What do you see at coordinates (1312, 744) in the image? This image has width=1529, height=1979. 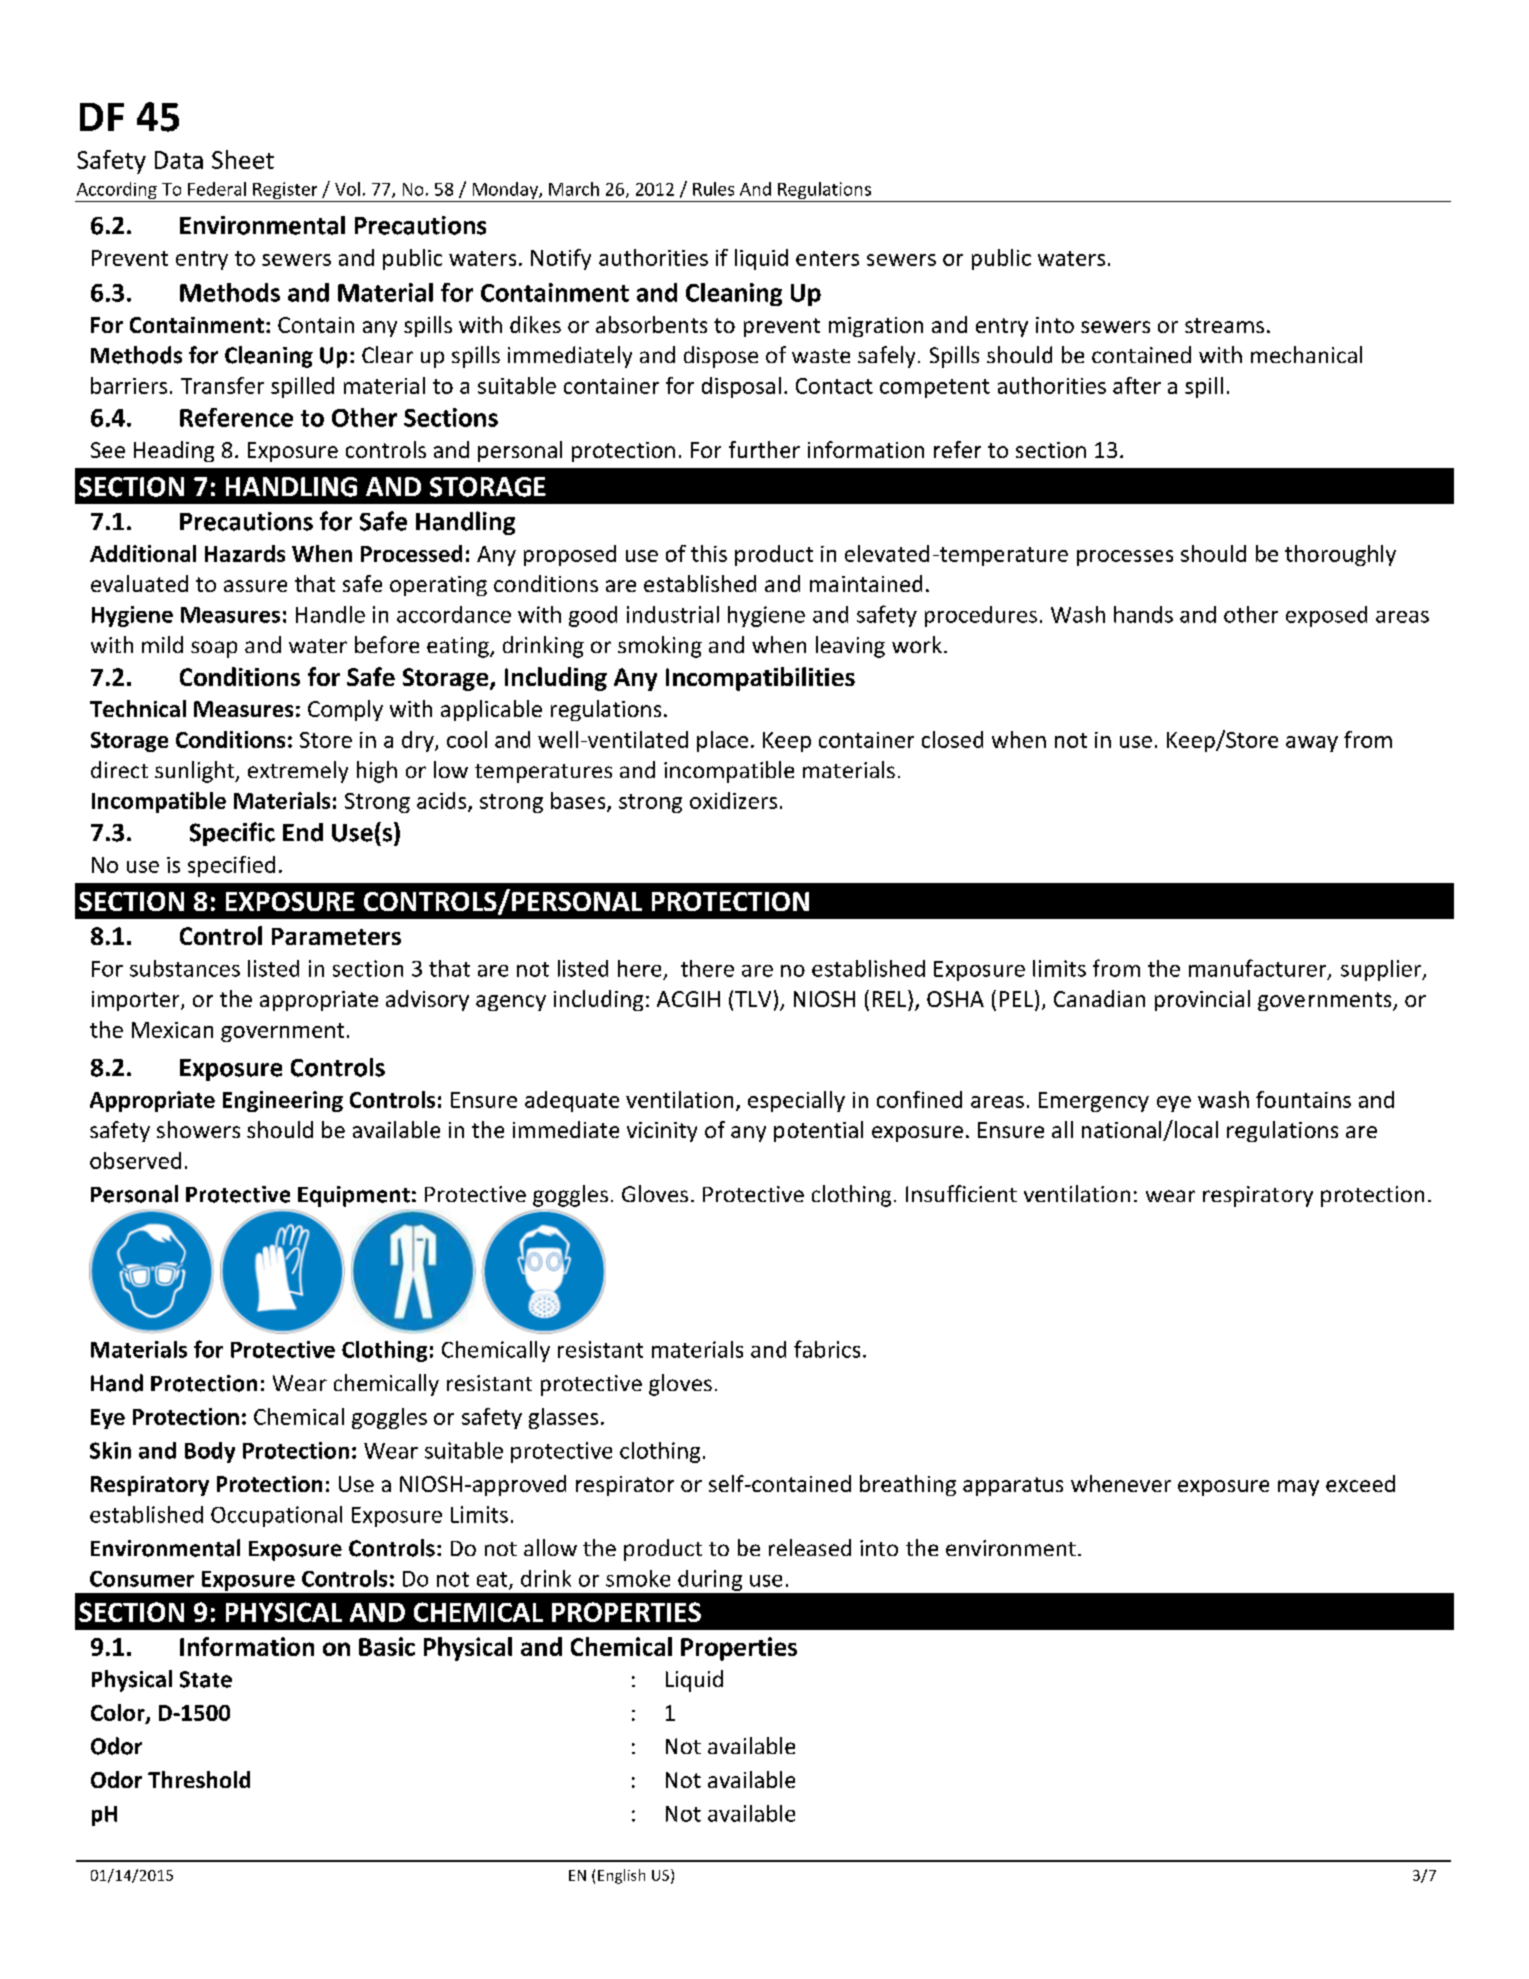 I see `away` at bounding box center [1312, 744].
